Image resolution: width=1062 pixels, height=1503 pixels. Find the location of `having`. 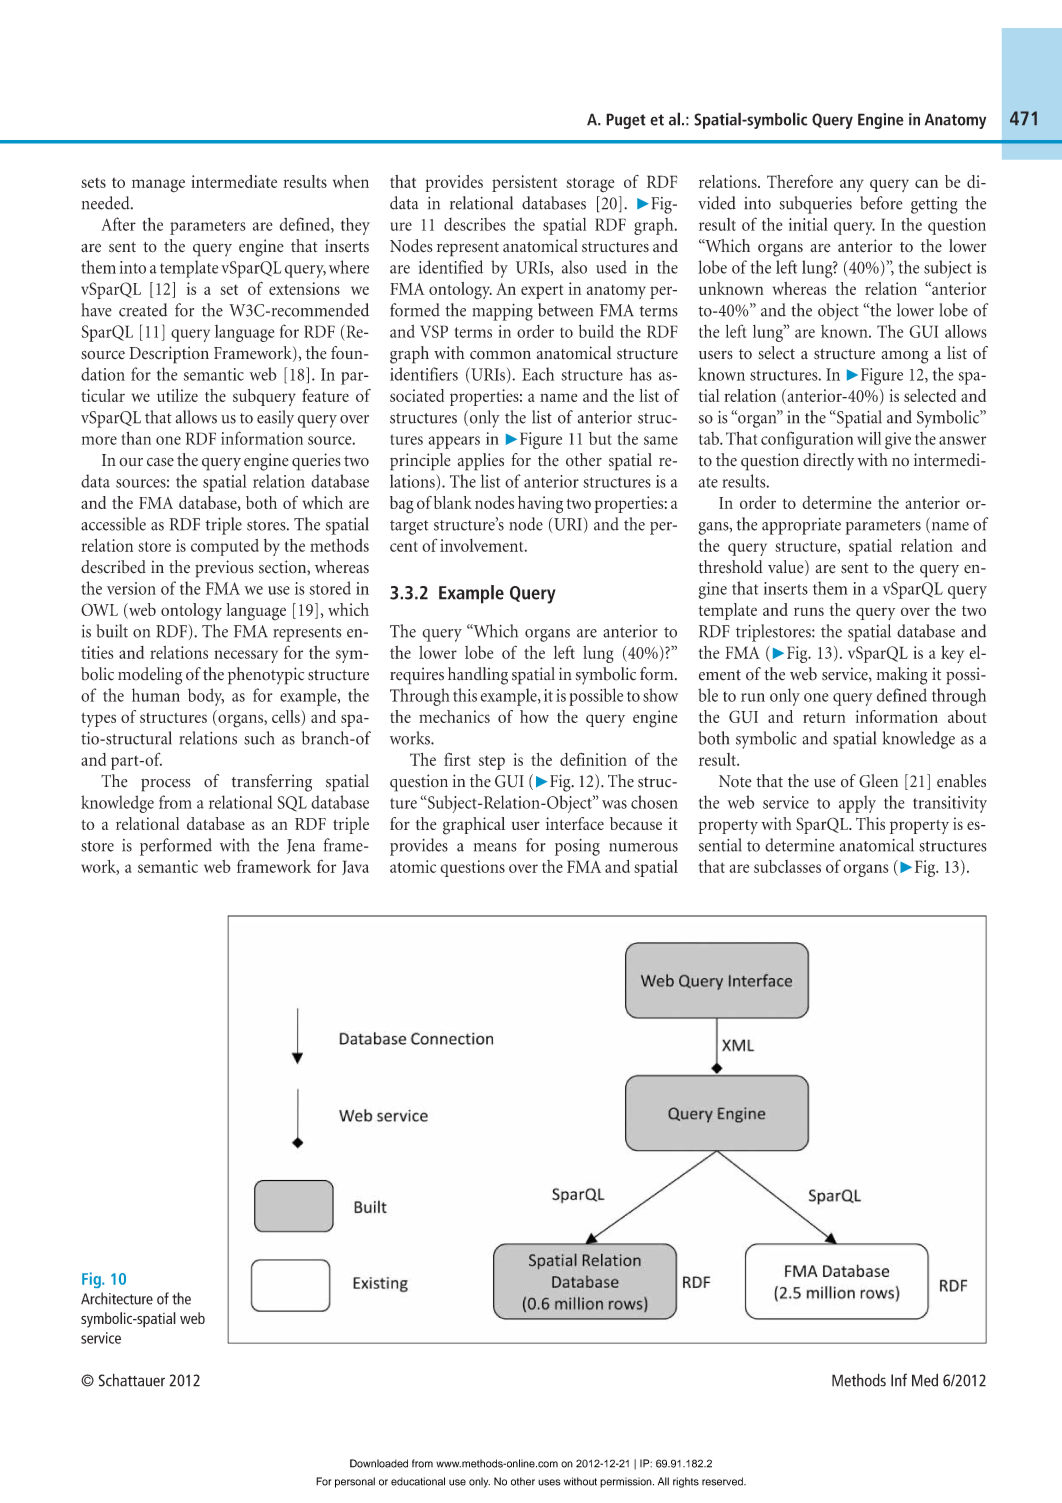

having is located at coordinates (540, 505).
